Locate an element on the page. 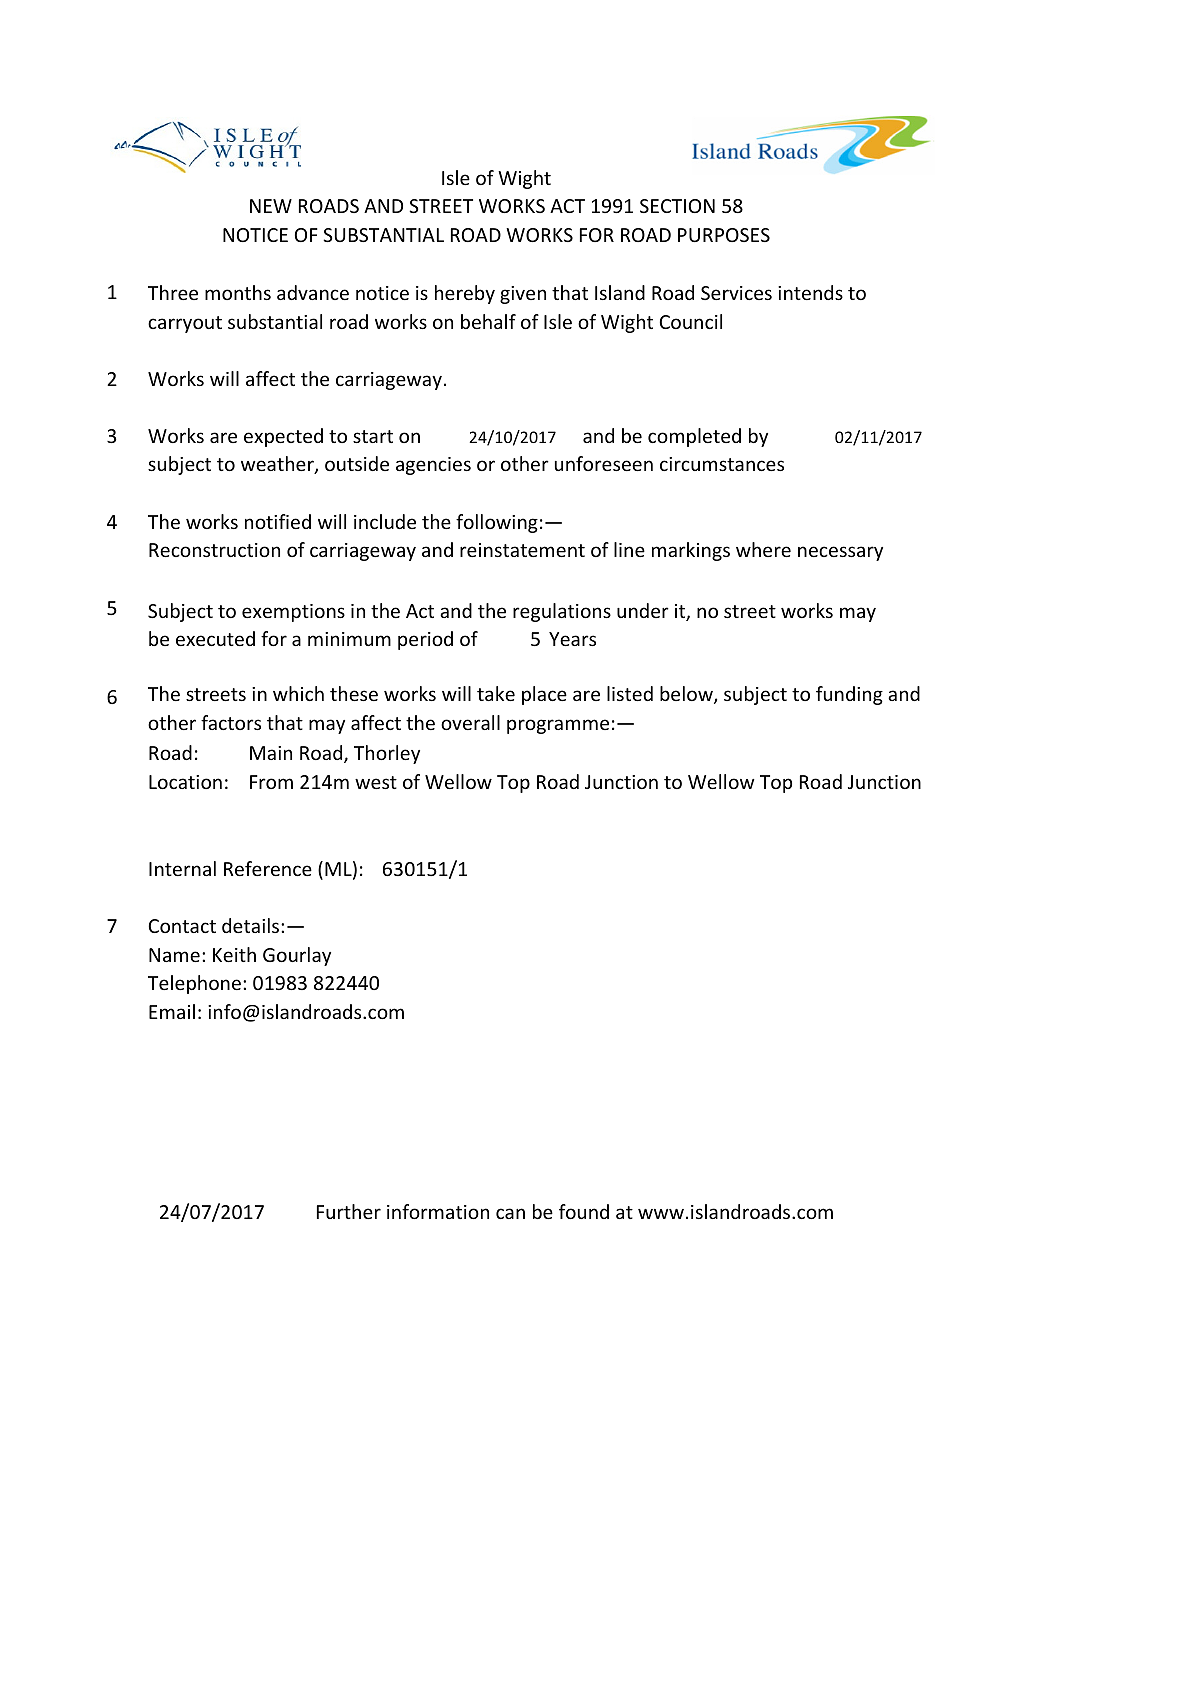 Image resolution: width=1201 pixels, height=1700 pixels. programme is located at coordinates (558, 726).
